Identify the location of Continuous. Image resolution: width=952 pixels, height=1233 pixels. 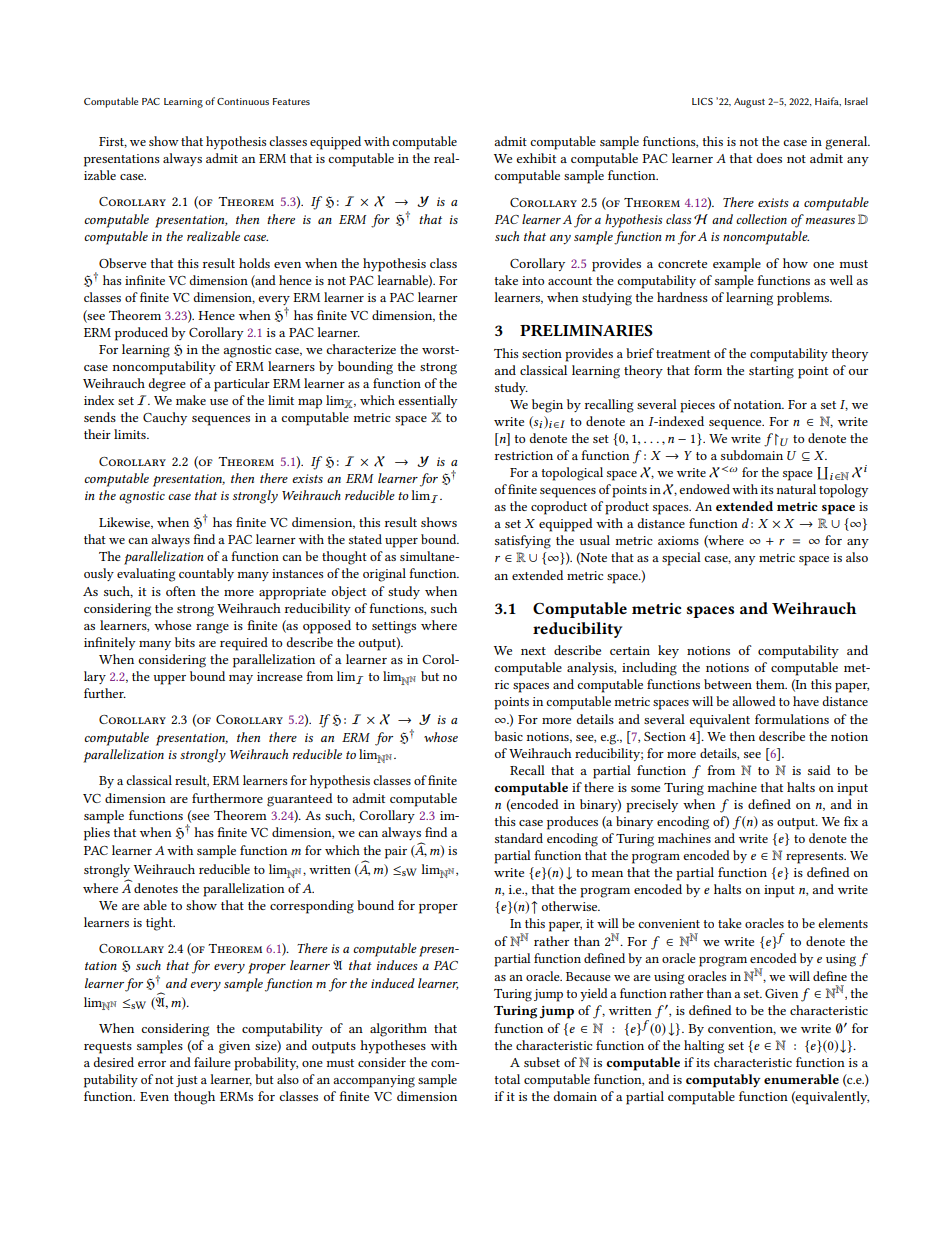
(243, 101).
